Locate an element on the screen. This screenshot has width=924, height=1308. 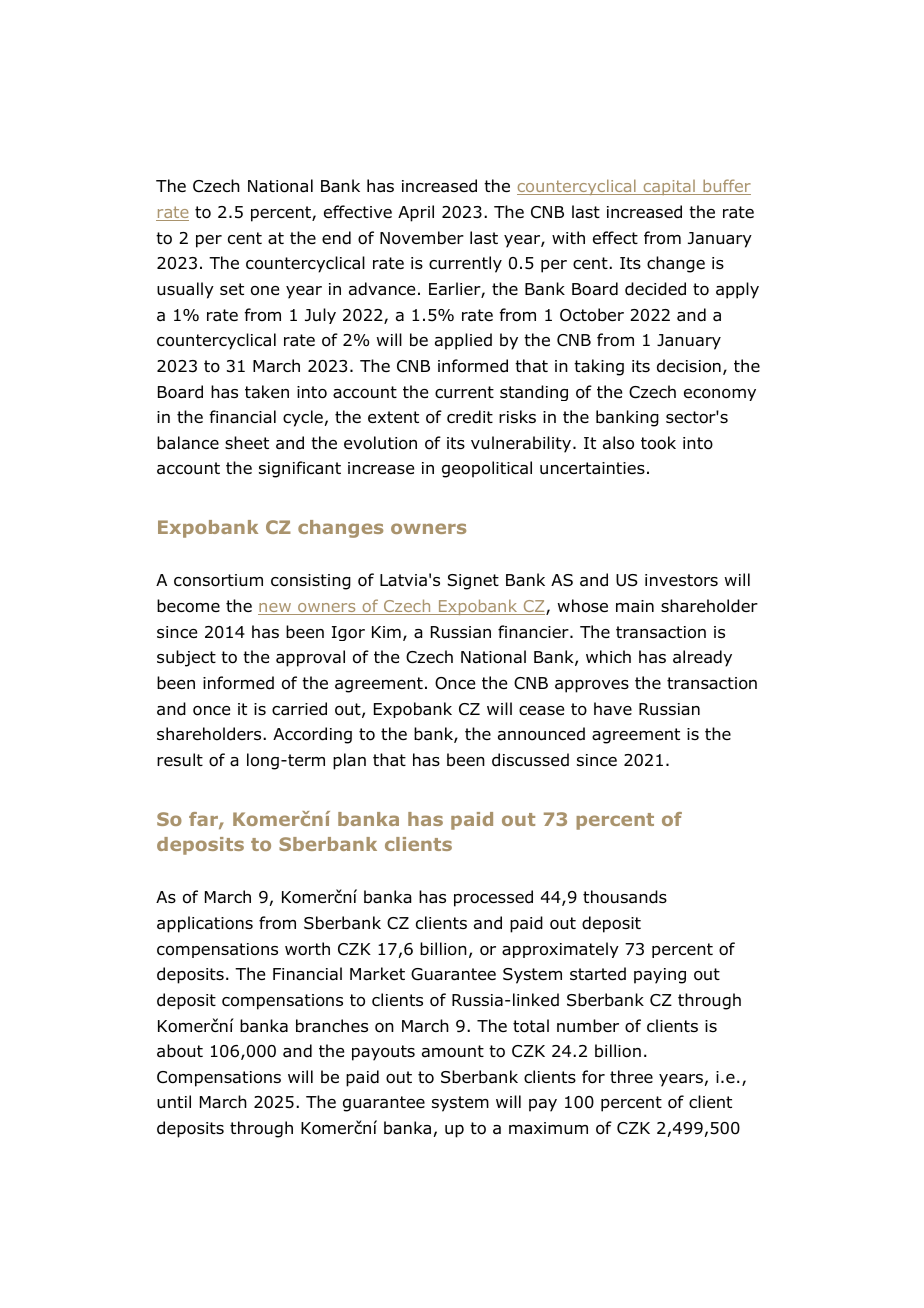
Kim is located at coordinates (386, 632).
